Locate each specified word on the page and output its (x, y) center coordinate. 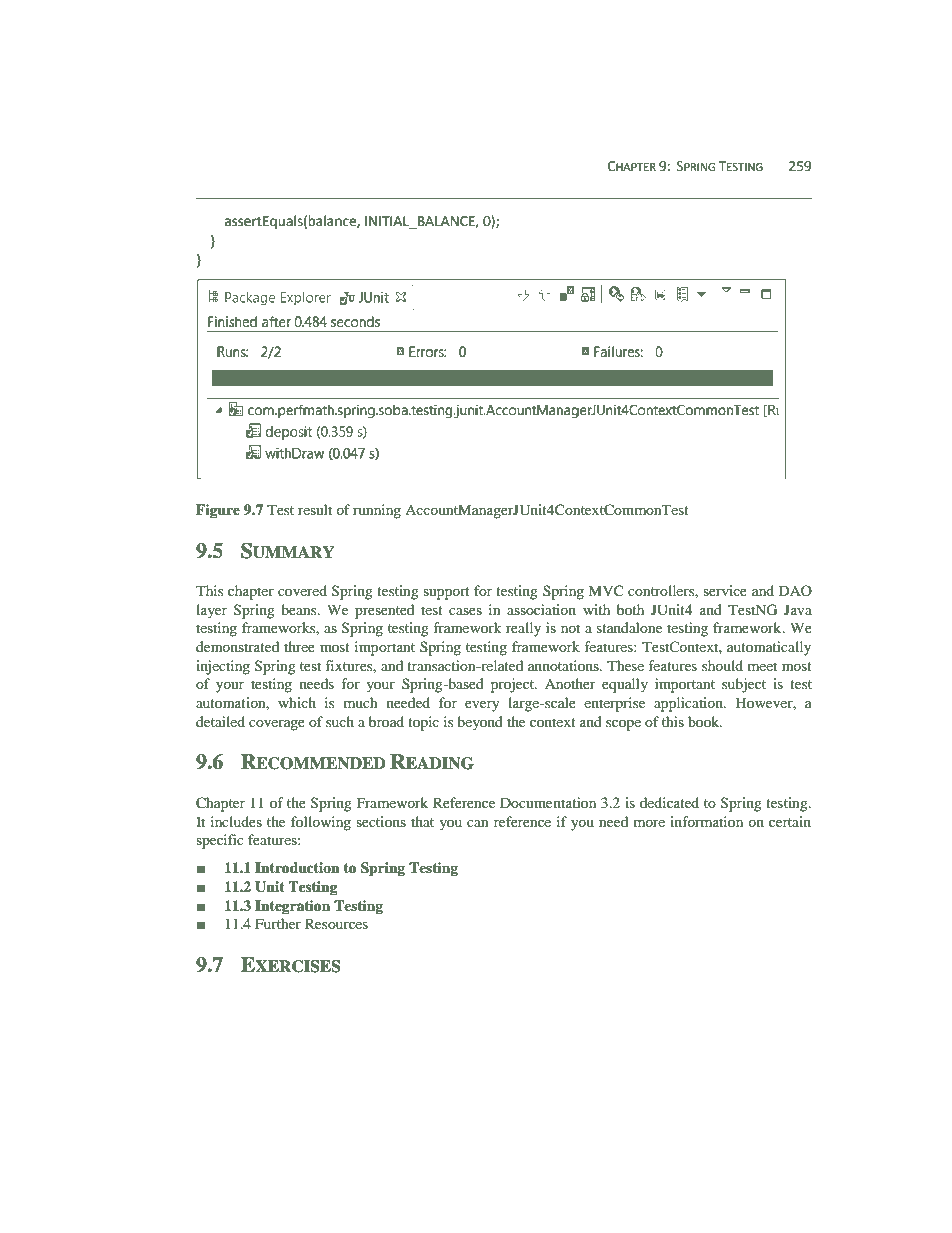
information (706, 821)
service (725, 590)
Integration (292, 907)
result (315, 509)
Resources (336, 923)
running (377, 511)
